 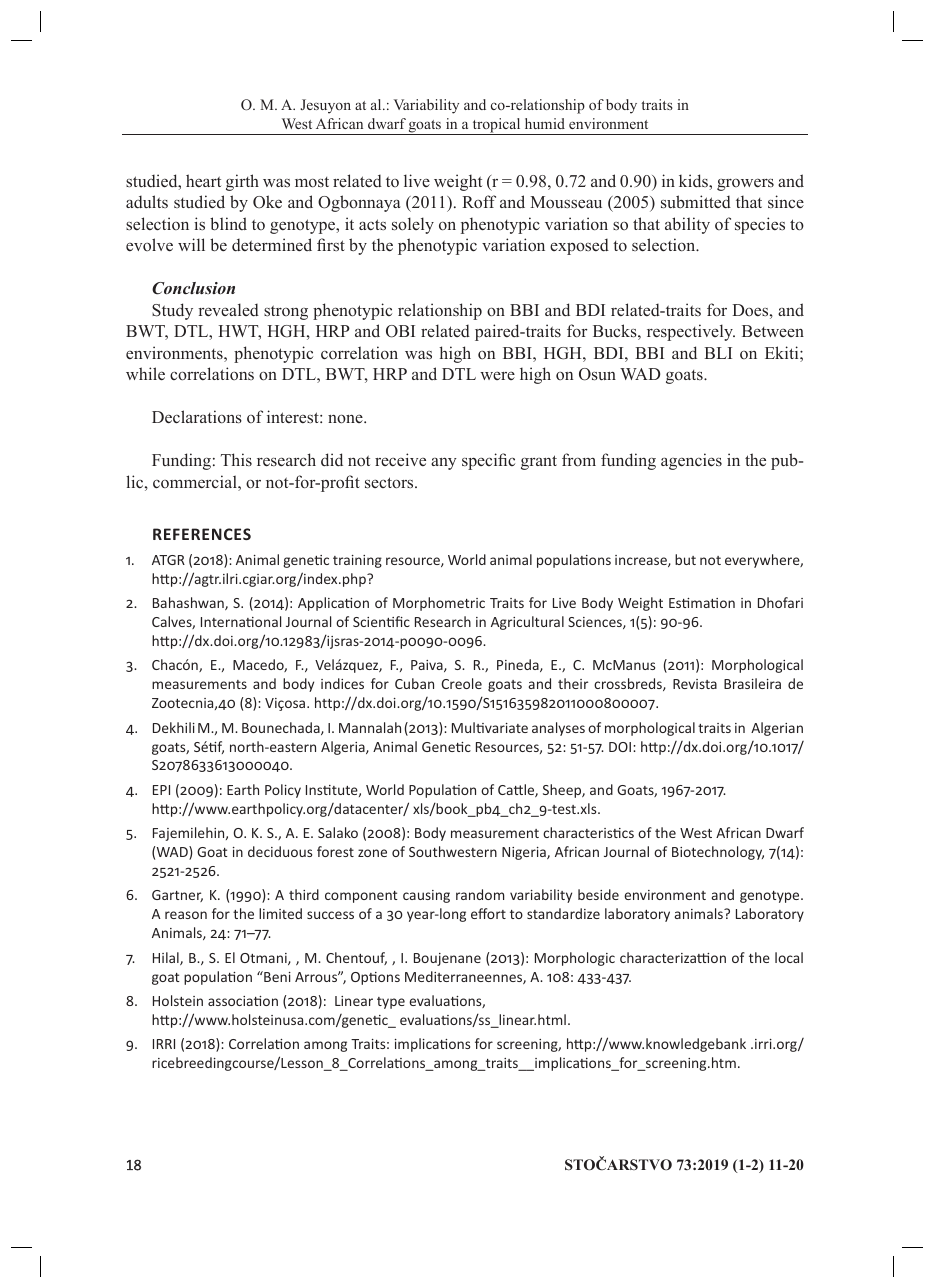 I want to click on heart, so click(x=203, y=180).
